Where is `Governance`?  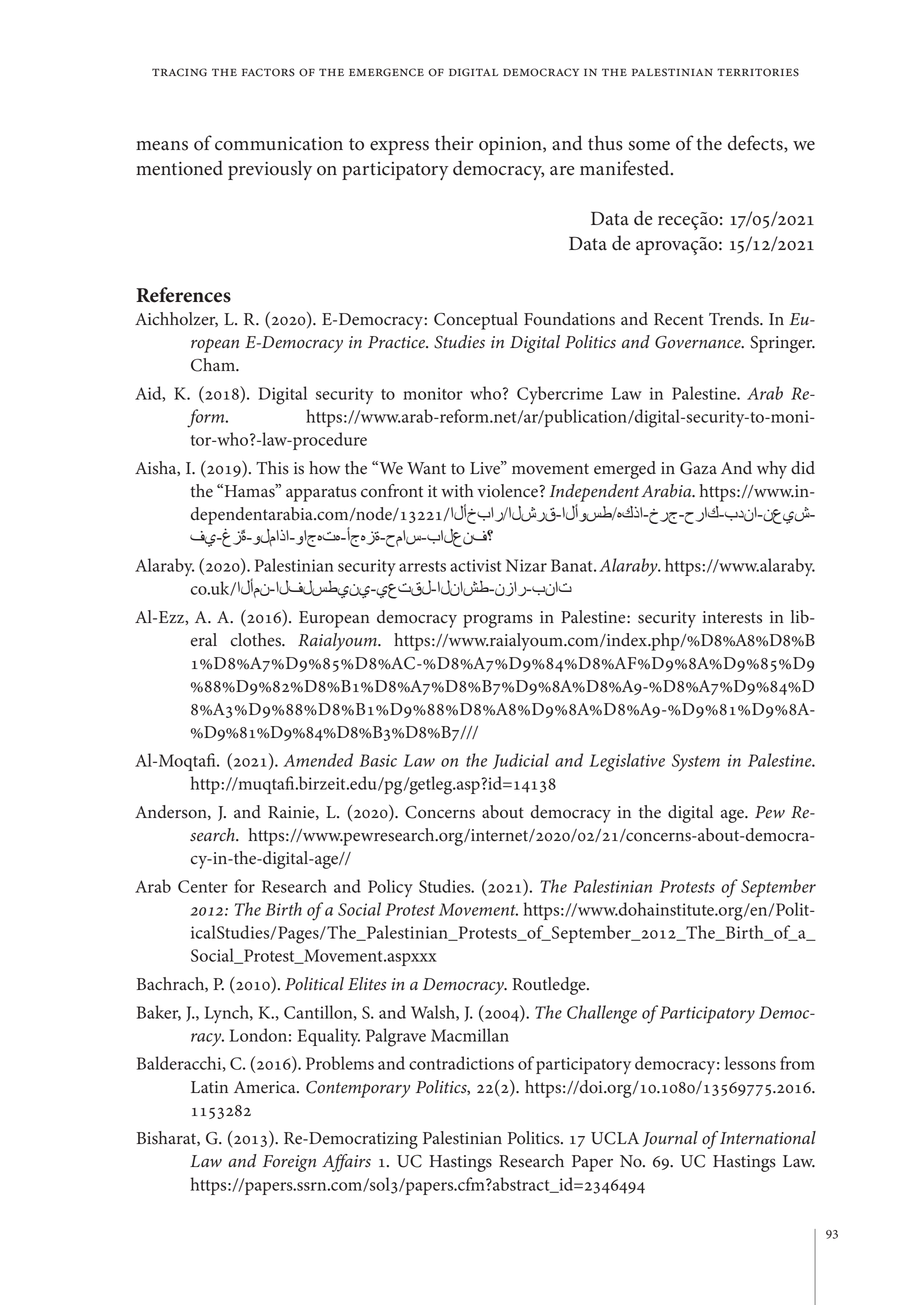 Governance is located at coordinates (699, 342).
